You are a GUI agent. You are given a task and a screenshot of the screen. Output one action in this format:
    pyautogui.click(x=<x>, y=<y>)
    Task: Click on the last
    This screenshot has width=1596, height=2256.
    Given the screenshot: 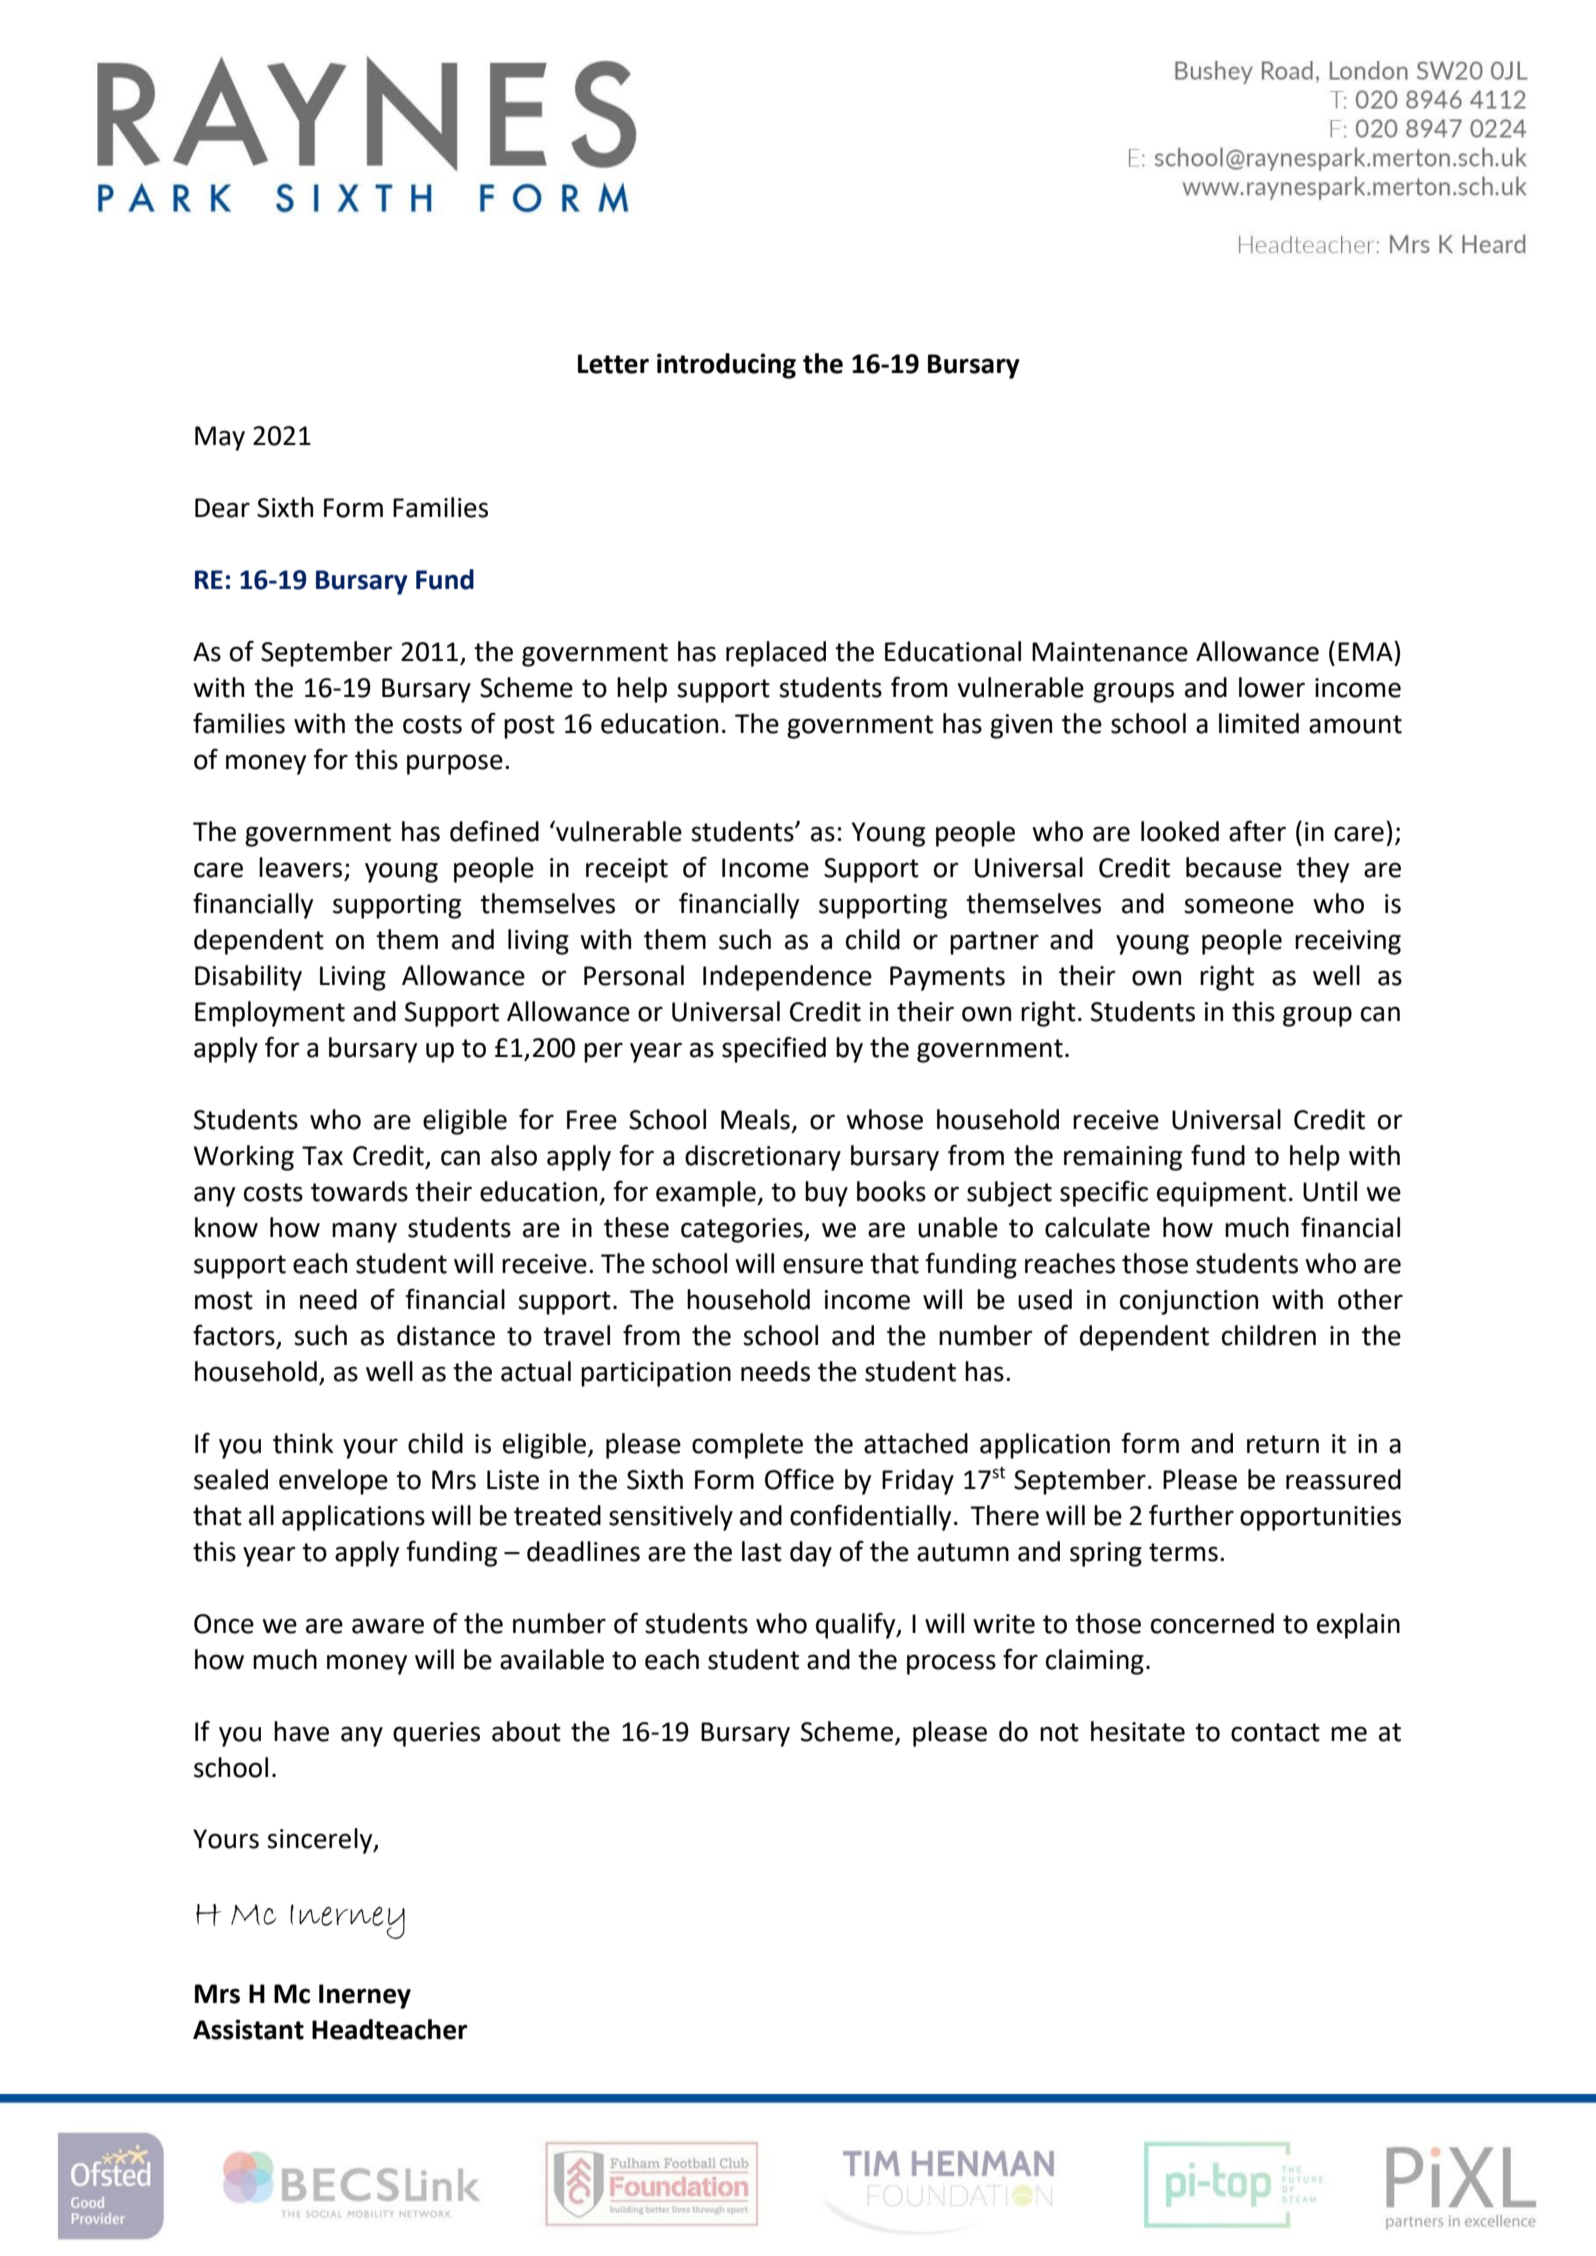 What is the action you would take?
    pyautogui.click(x=762, y=1551)
